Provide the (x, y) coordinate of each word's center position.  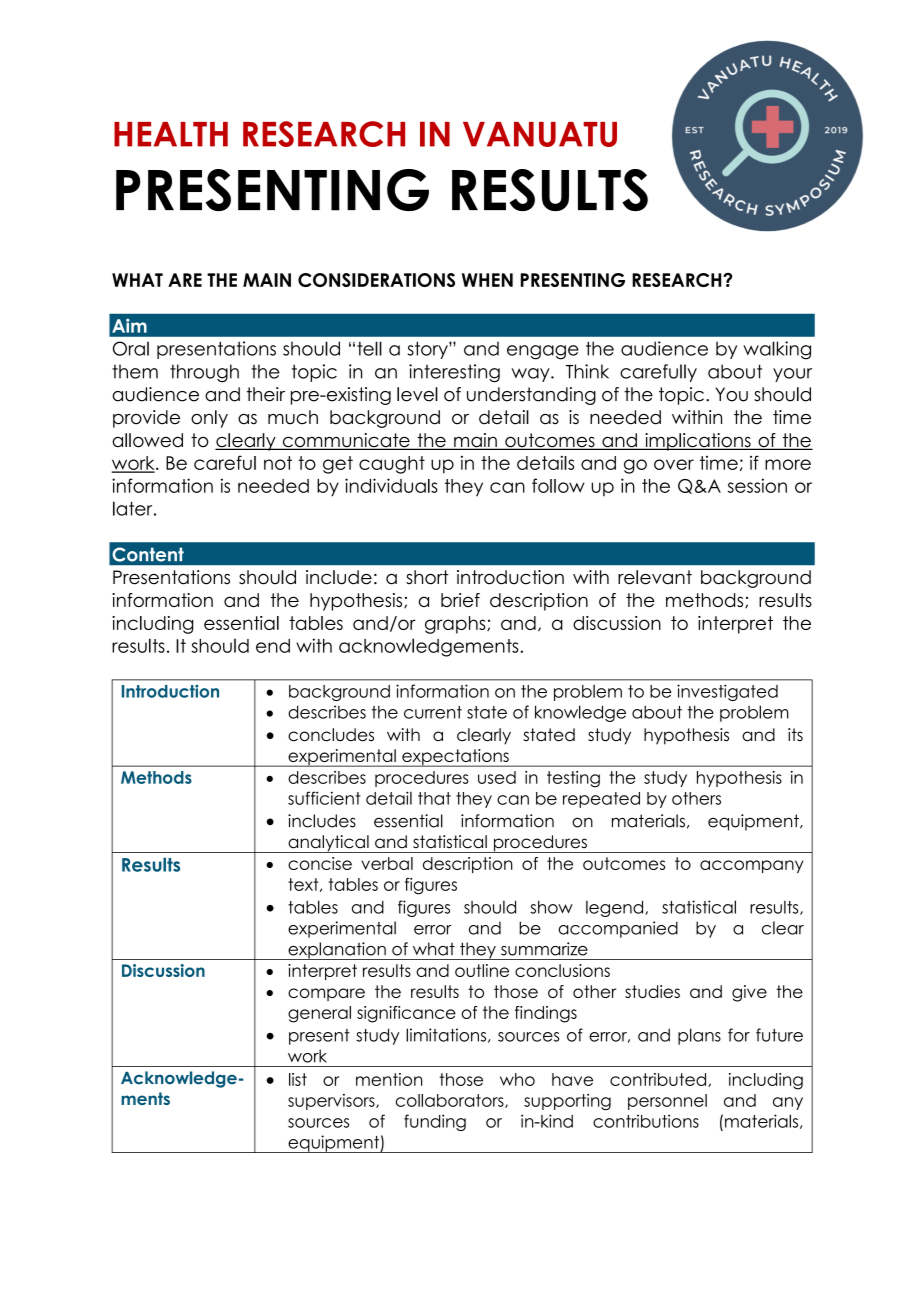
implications (698, 442)
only (209, 419)
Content (148, 554)
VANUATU (540, 134)
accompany (752, 866)
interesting (454, 373)
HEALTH (171, 134)
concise (320, 863)
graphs (456, 625)
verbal (387, 863)
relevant (655, 577)
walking (777, 350)
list (298, 1079)
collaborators (451, 1101)
